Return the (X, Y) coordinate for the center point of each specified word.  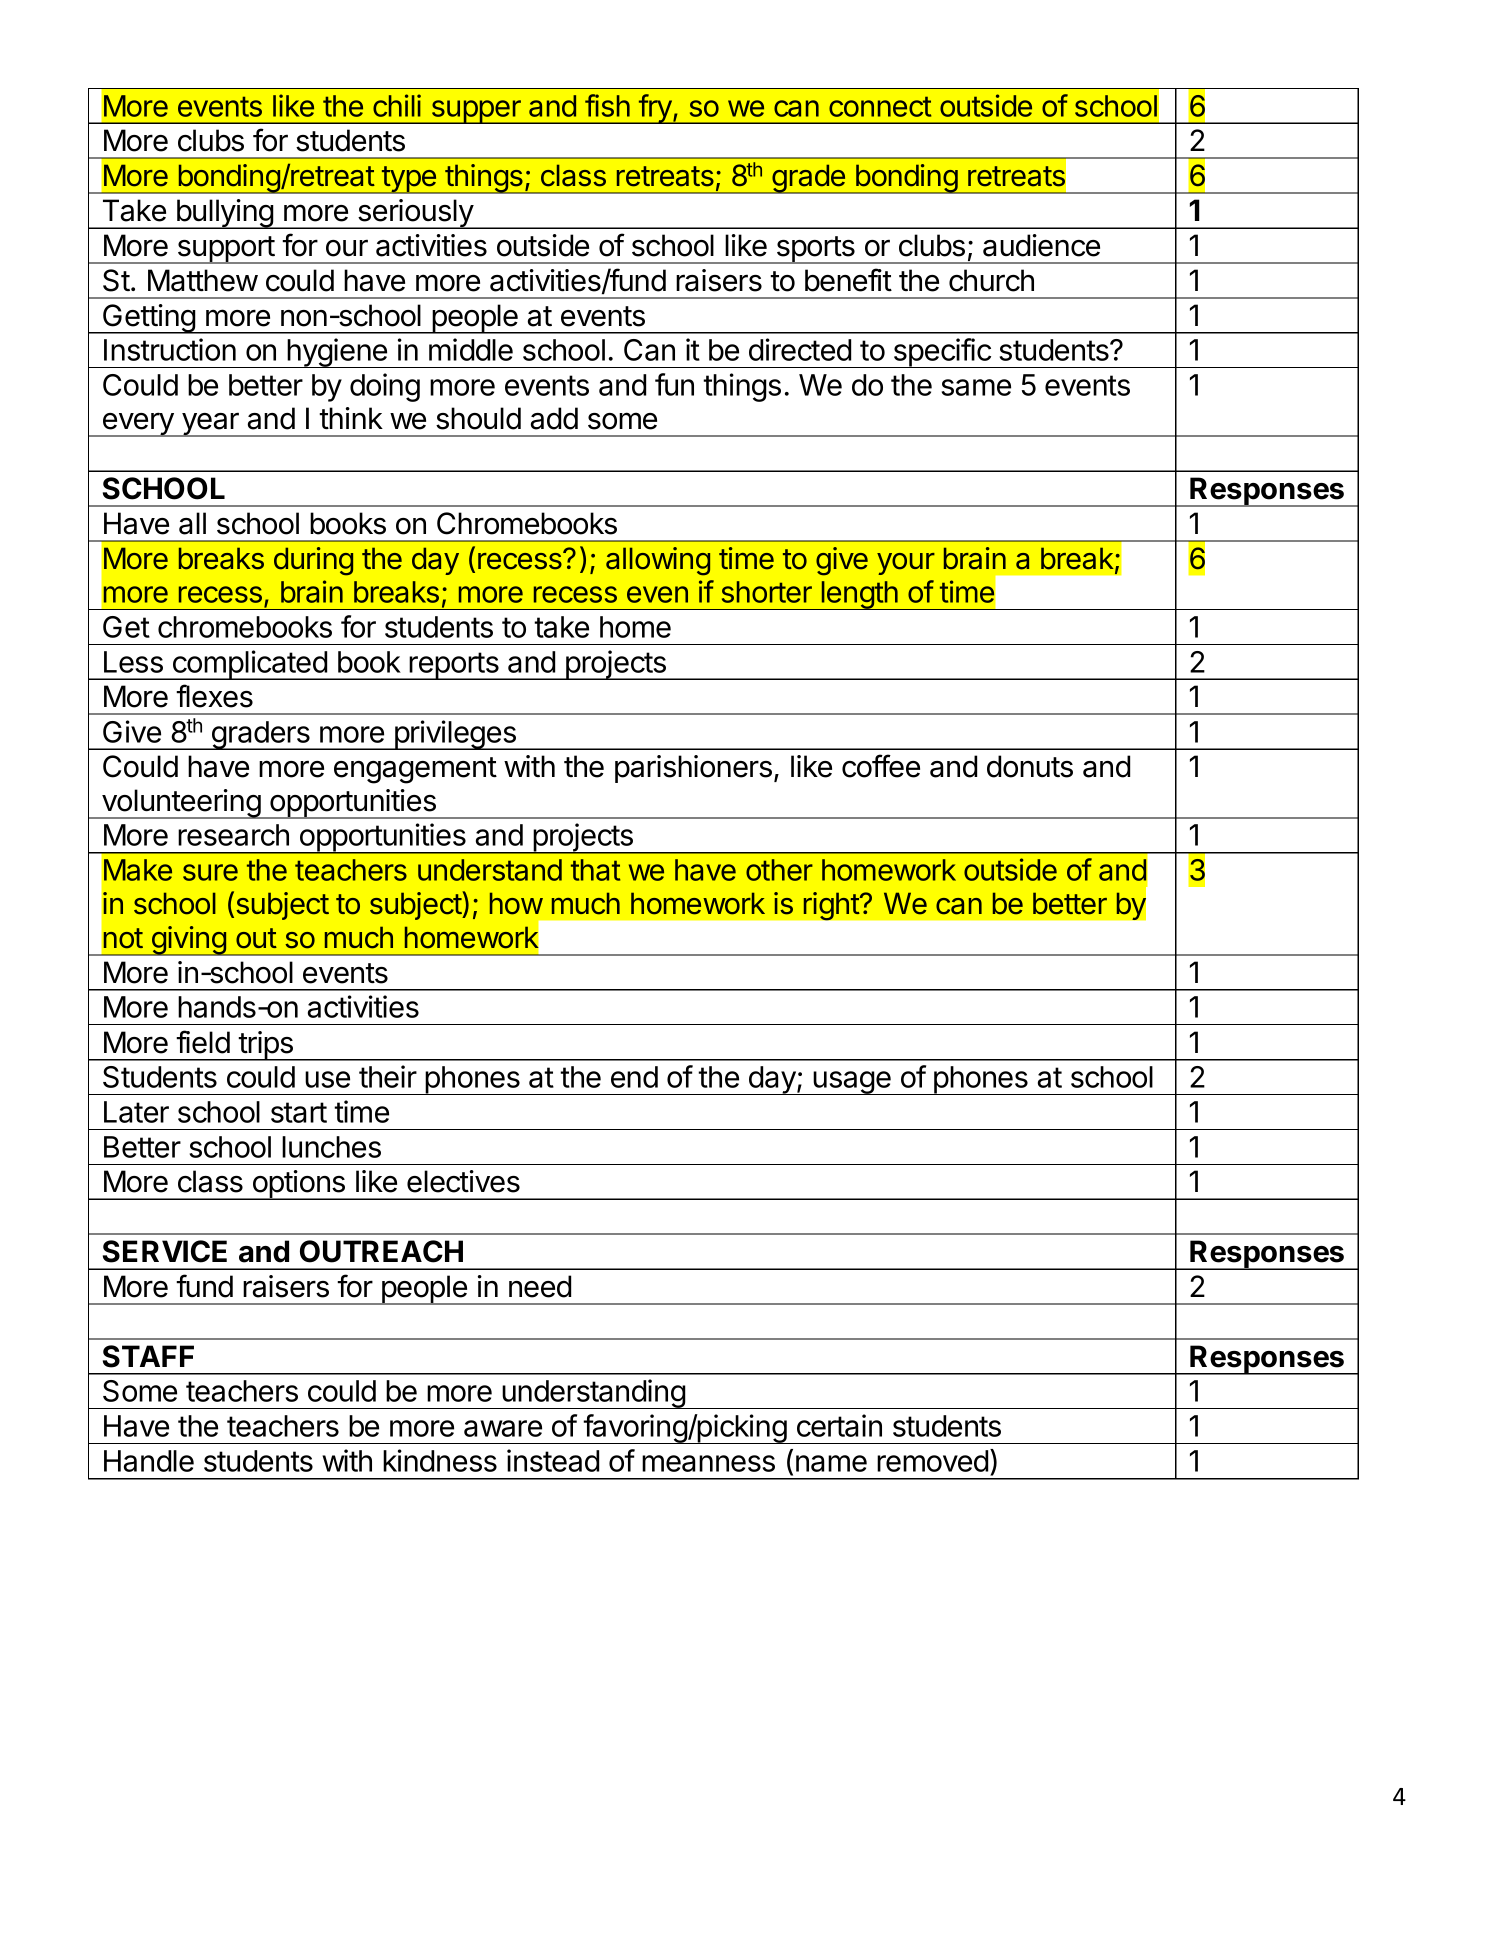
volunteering (180, 804)
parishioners (693, 769)
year (210, 424)
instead (553, 1460)
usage (852, 1083)
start (299, 1112)
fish (607, 105)
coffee (881, 766)
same (976, 387)
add (554, 418)
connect (880, 106)
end (634, 1077)
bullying (224, 214)
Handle (149, 1461)
